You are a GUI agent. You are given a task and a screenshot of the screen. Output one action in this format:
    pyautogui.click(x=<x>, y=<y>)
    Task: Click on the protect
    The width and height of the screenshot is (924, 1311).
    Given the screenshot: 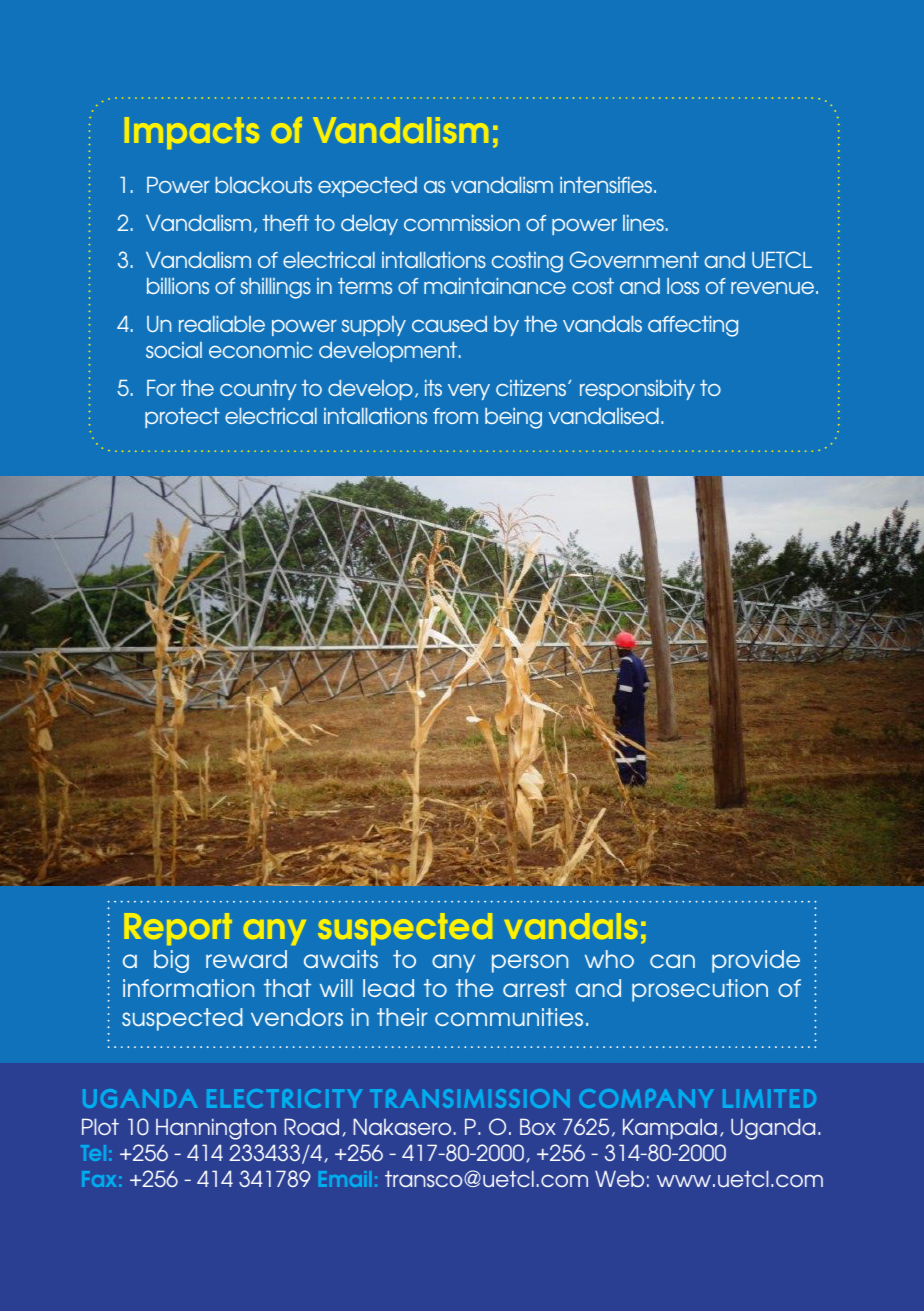 What is the action you would take?
    pyautogui.click(x=182, y=418)
